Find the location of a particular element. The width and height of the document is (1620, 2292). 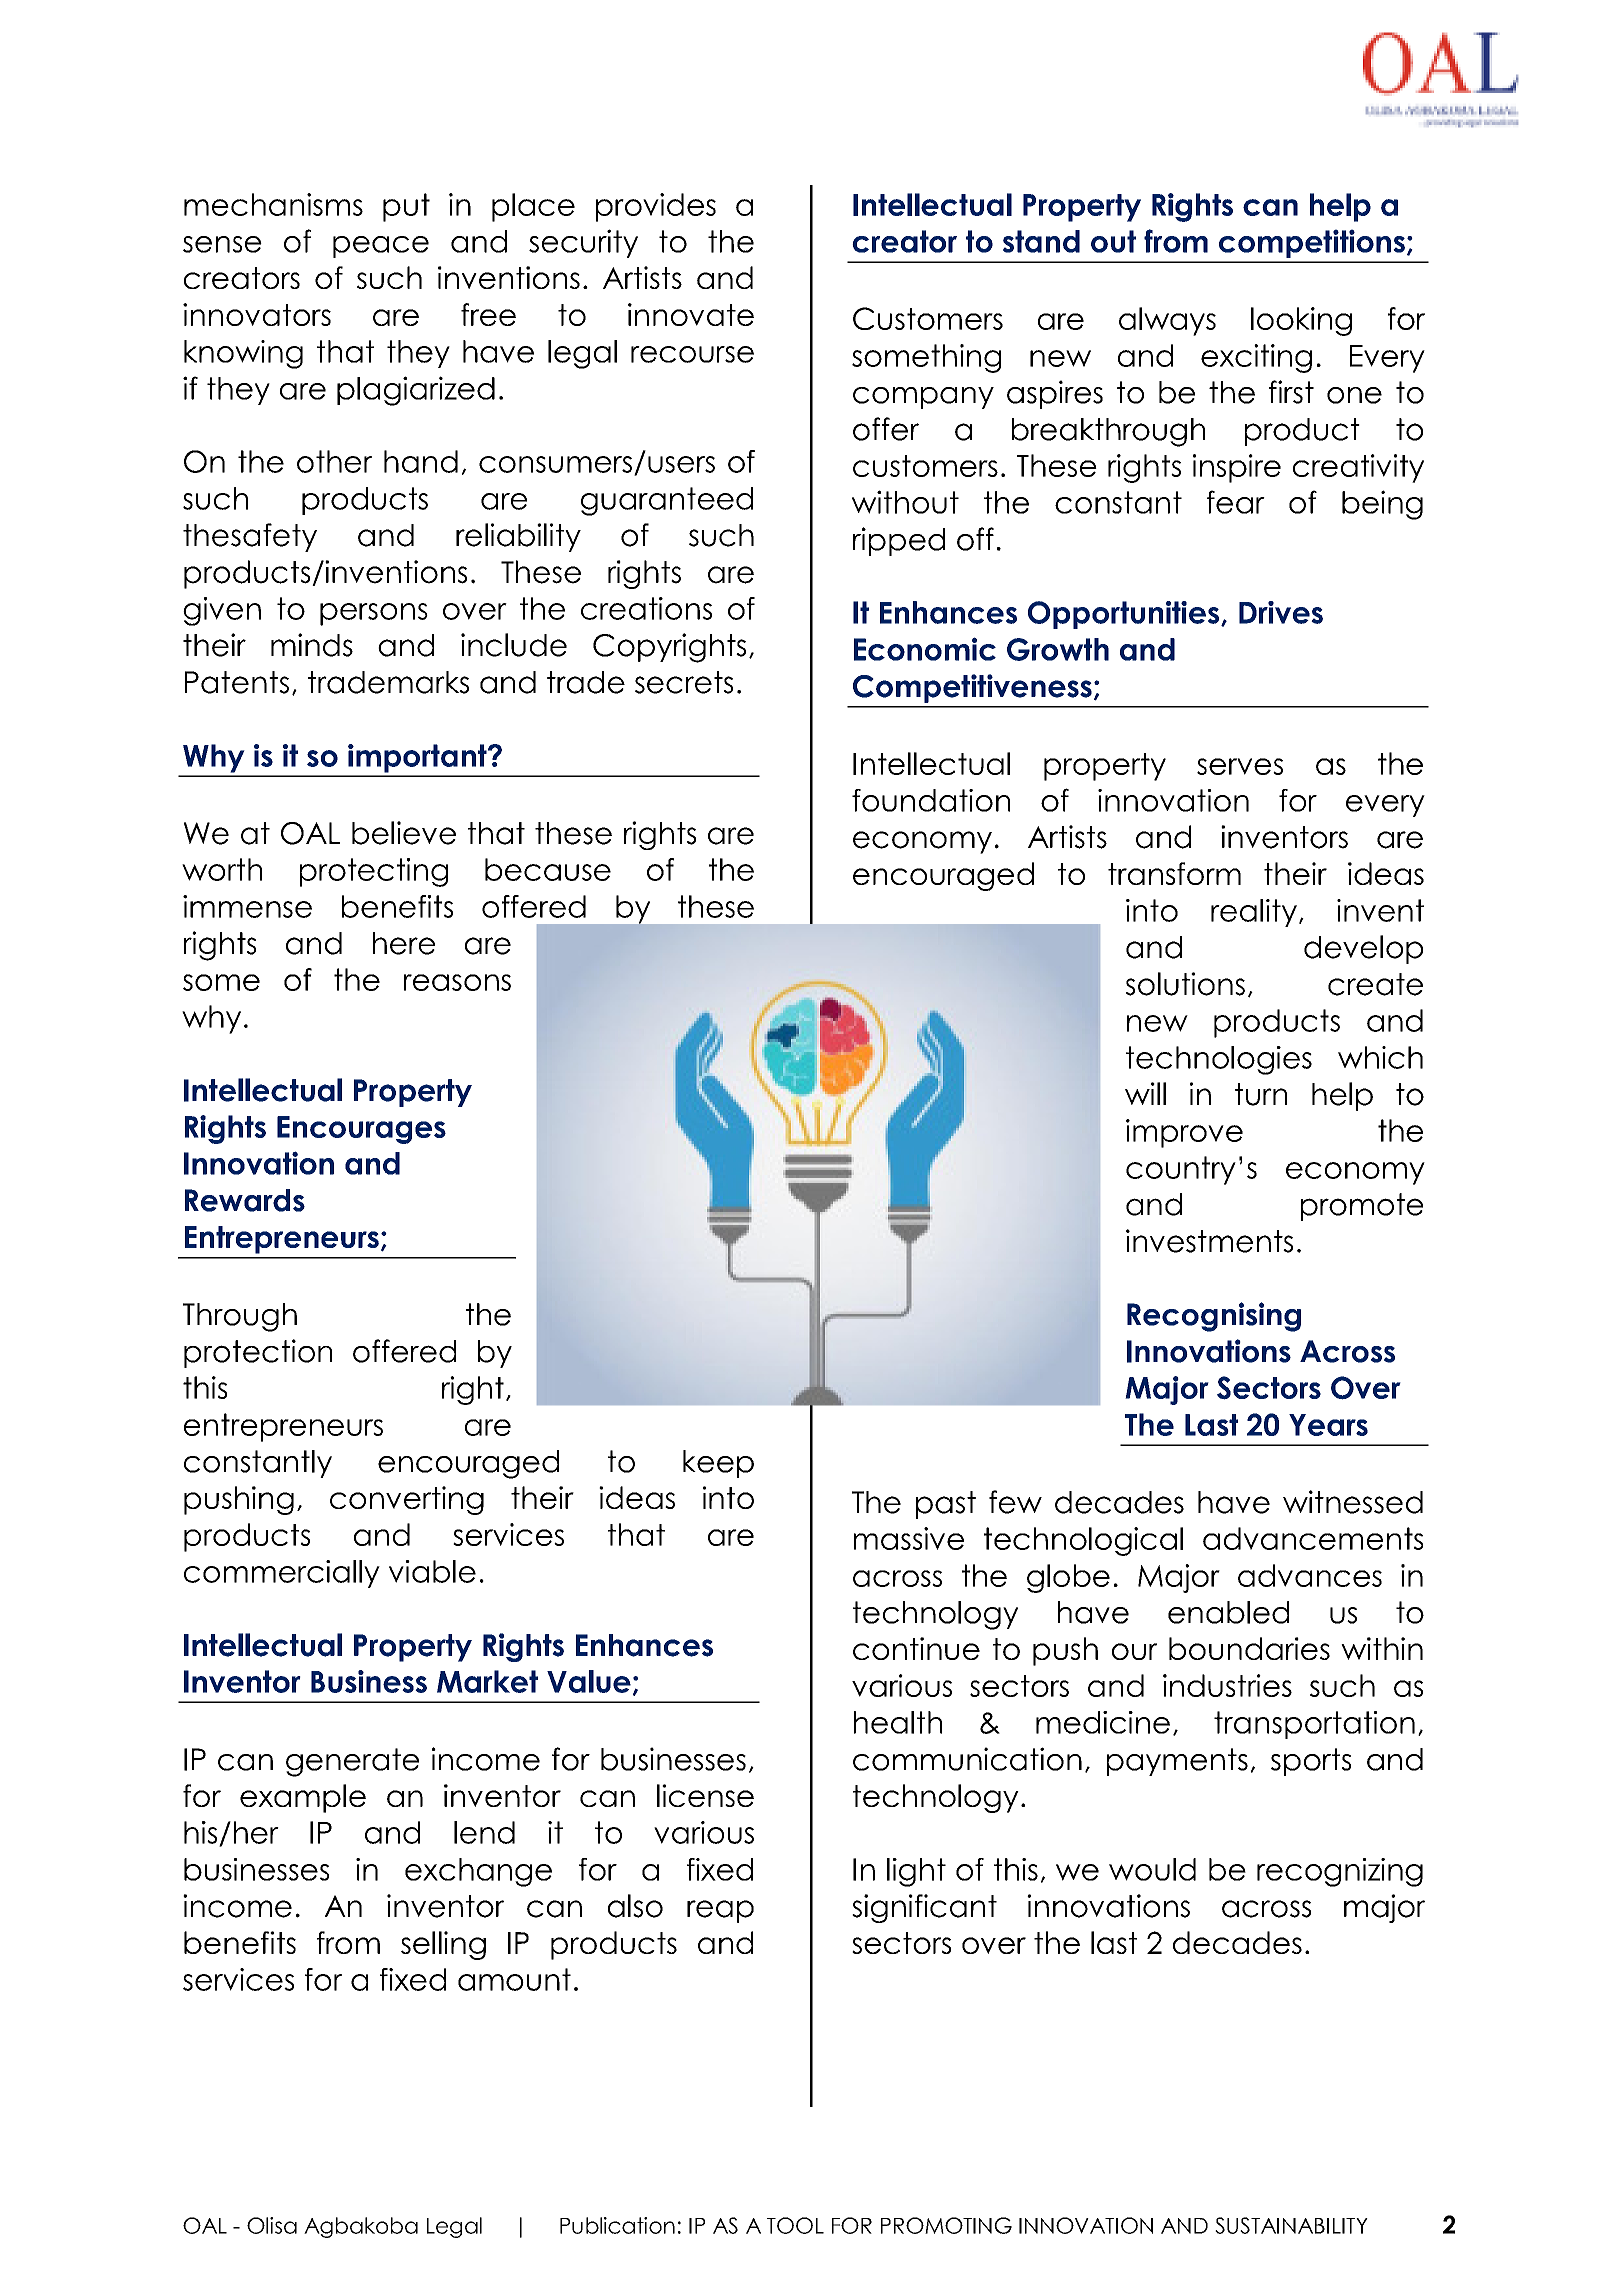

looking is located at coordinates (1301, 321).
